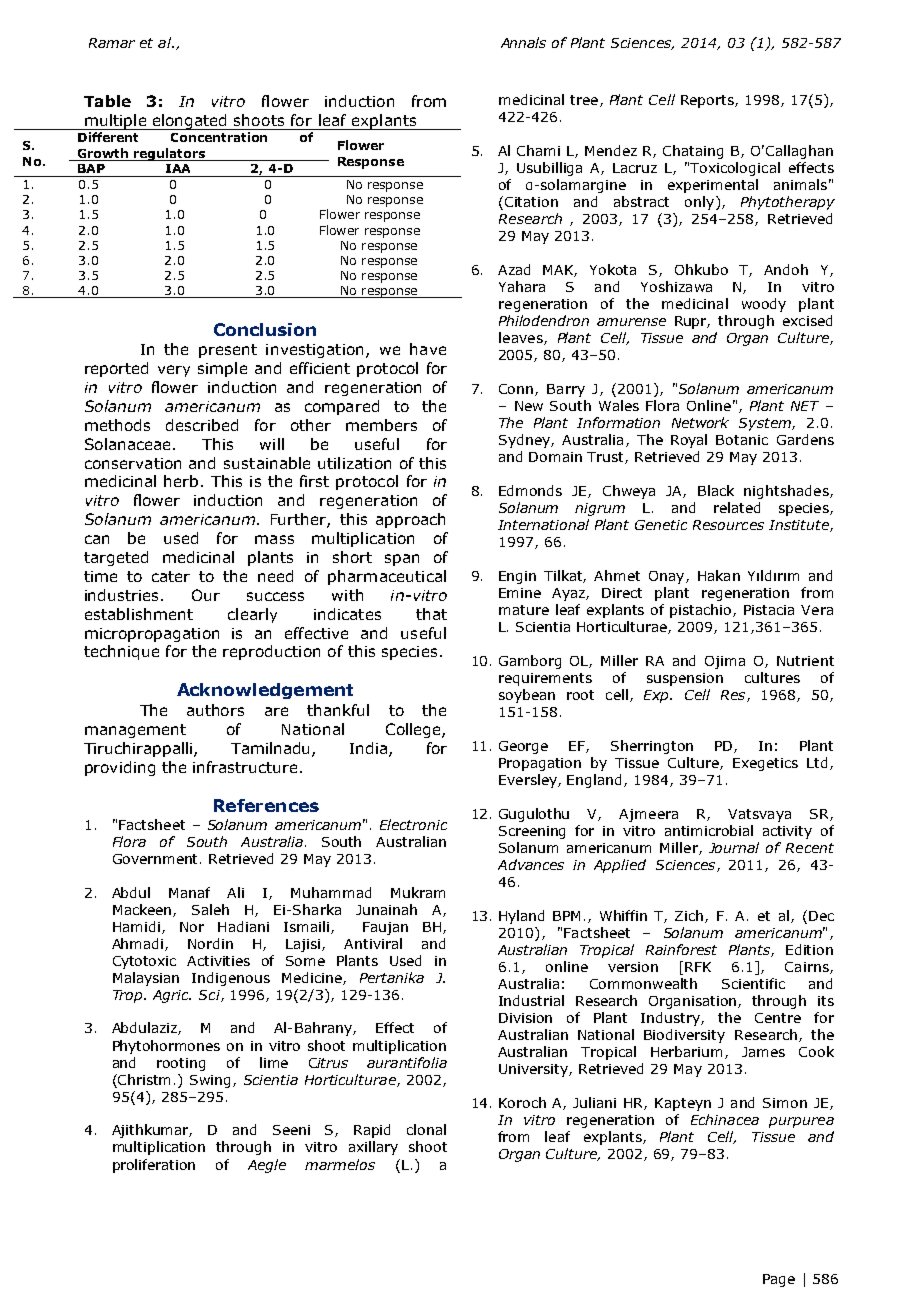 Image resolution: width=924 pixels, height=1308 pixels. Describe the element at coordinates (154, 1166) in the page. I see `proliferation` at that location.
